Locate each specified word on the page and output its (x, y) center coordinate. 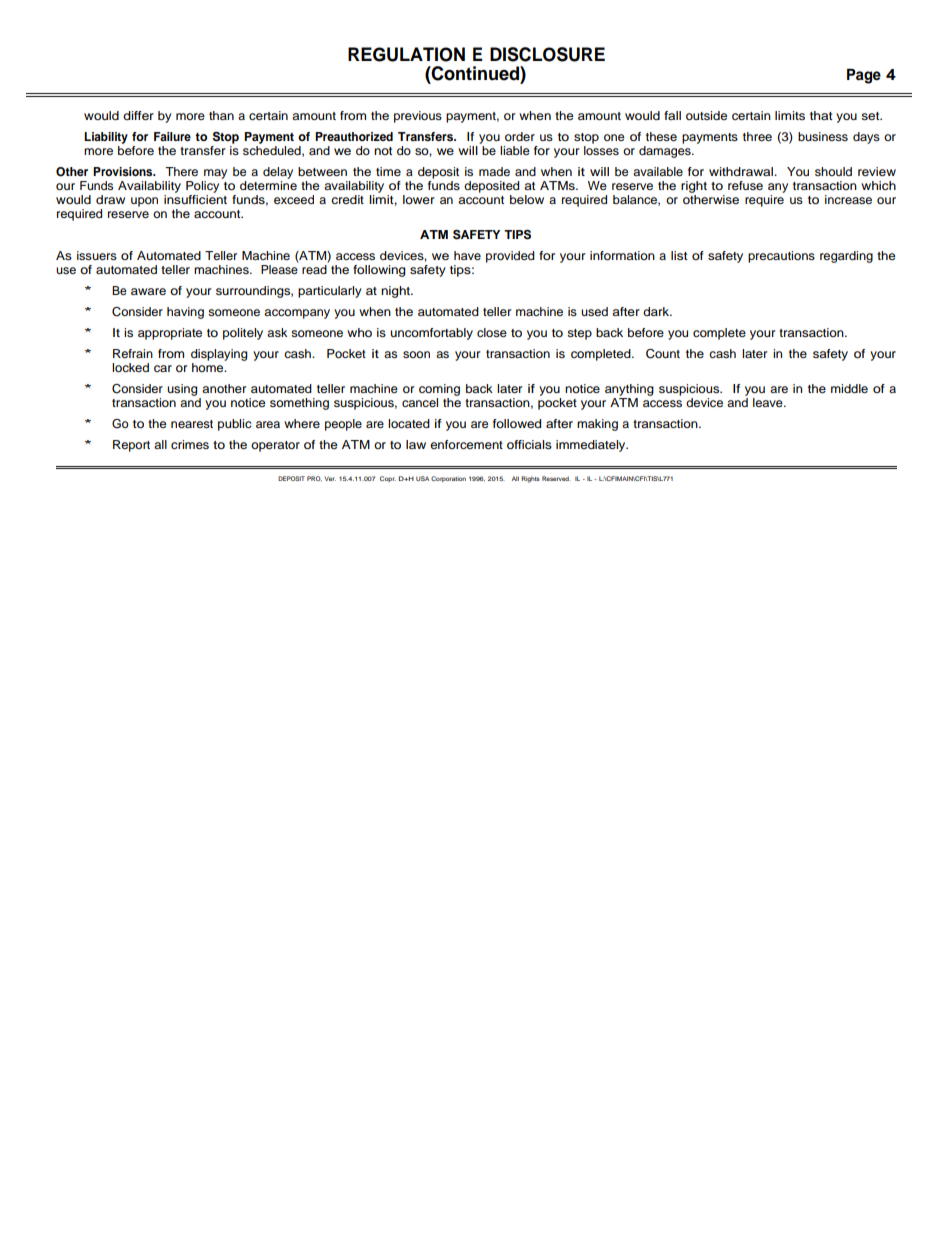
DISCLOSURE (547, 54)
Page (864, 76)
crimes (190, 444)
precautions (781, 257)
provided (510, 257)
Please (279, 269)
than (221, 115)
